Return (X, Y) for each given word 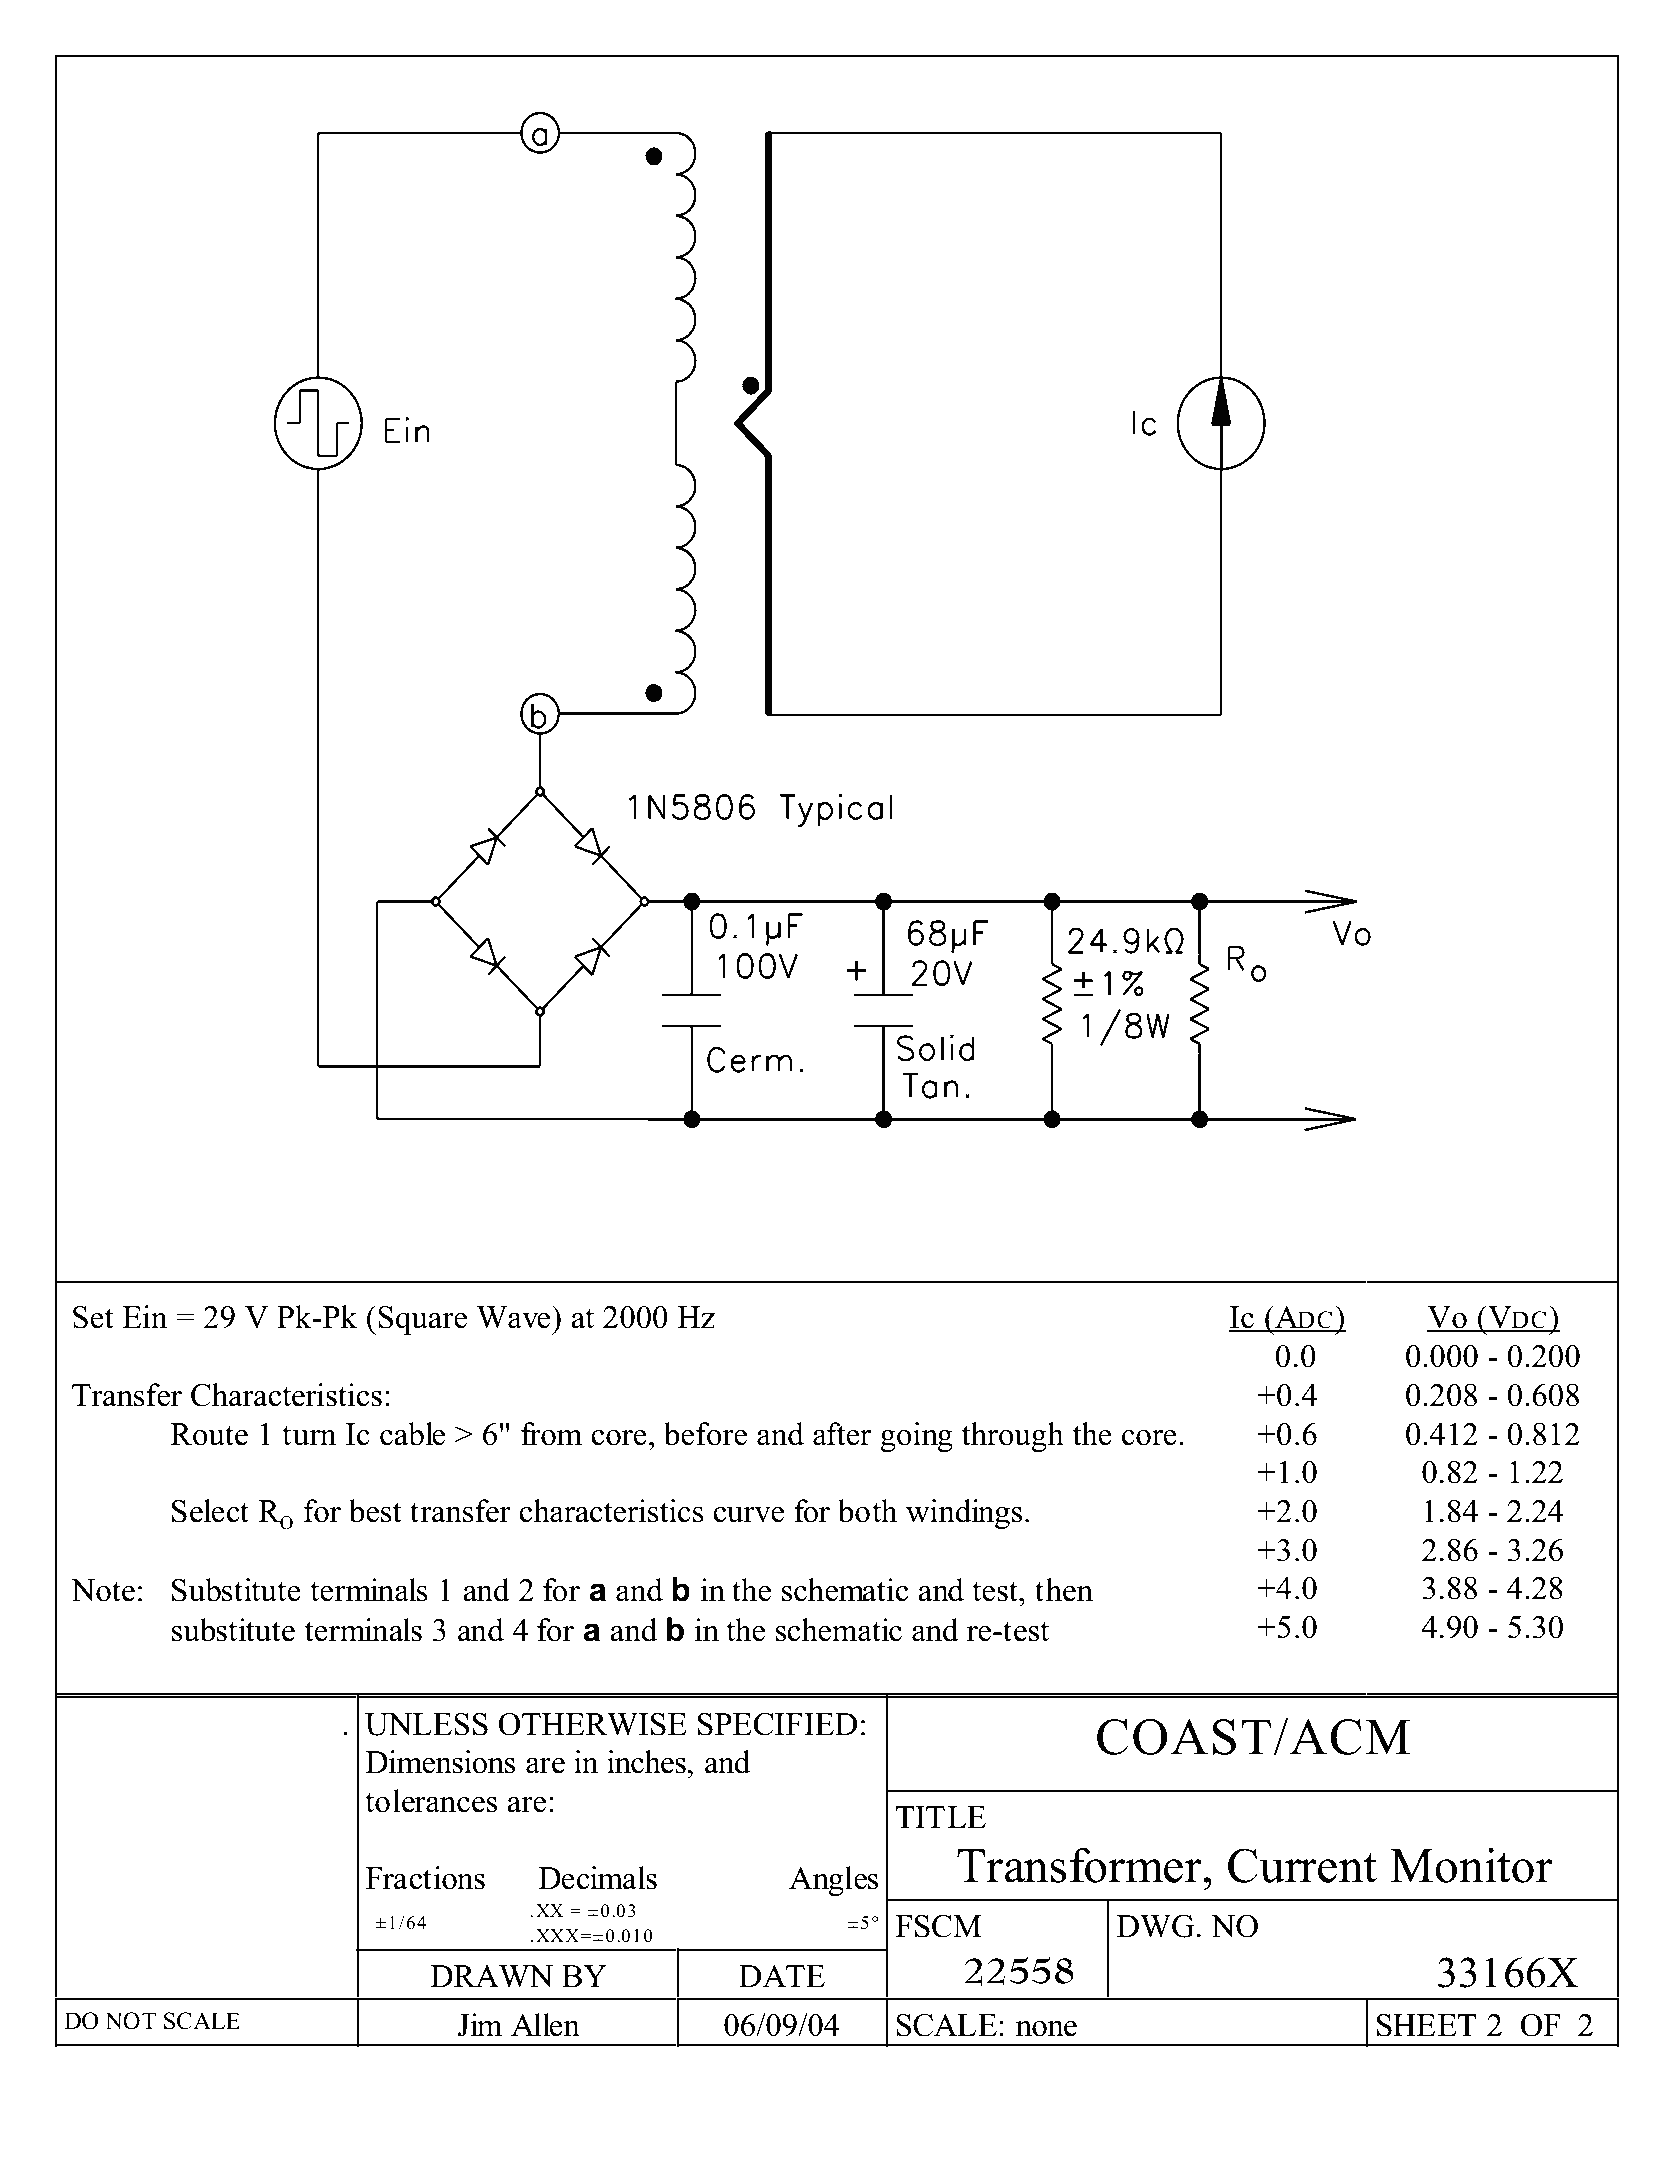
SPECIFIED (778, 1724)
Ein (145, 1316)
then (1064, 1590)
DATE (782, 1976)
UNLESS (426, 1724)
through (1013, 1437)
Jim (480, 2025)
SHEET (1427, 2025)
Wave (514, 1317)
